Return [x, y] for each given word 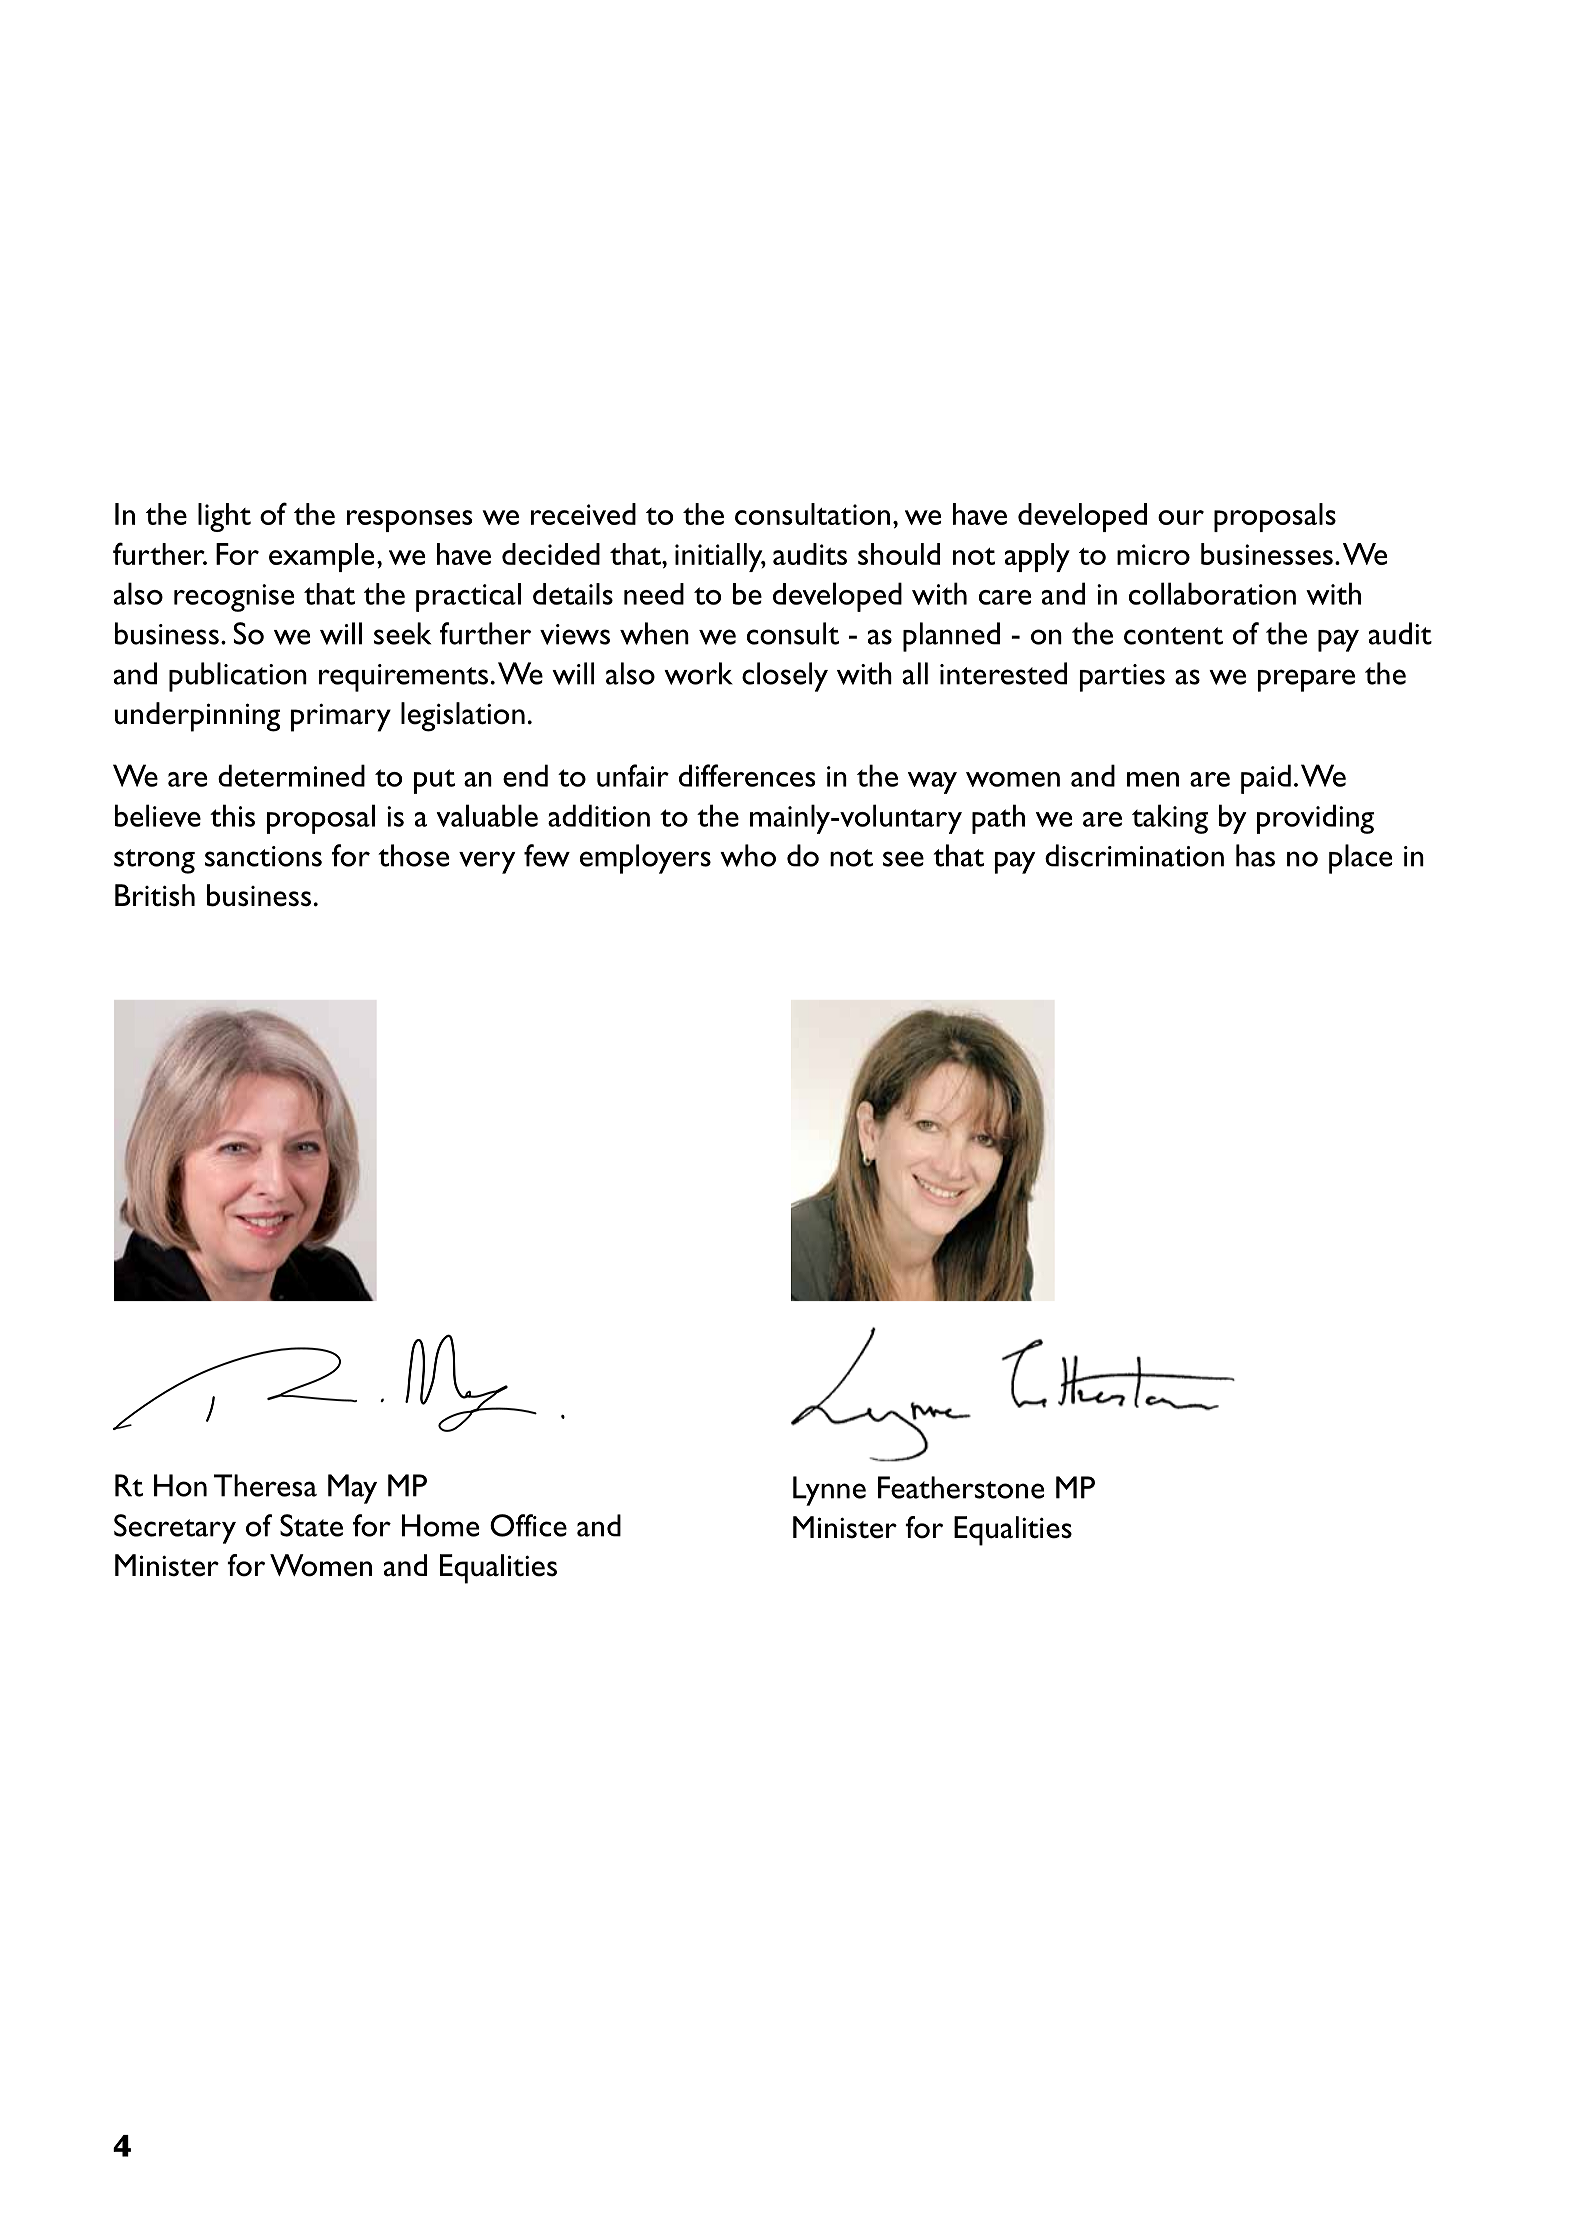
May [352, 1489]
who [748, 855]
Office [528, 1525]
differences [747, 775]
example [321, 557]
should [899, 554]
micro [1153, 554]
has [1255, 855]
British [155, 895]
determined [291, 775]
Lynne [829, 1491]
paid [1266, 779]
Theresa [265, 1485]
